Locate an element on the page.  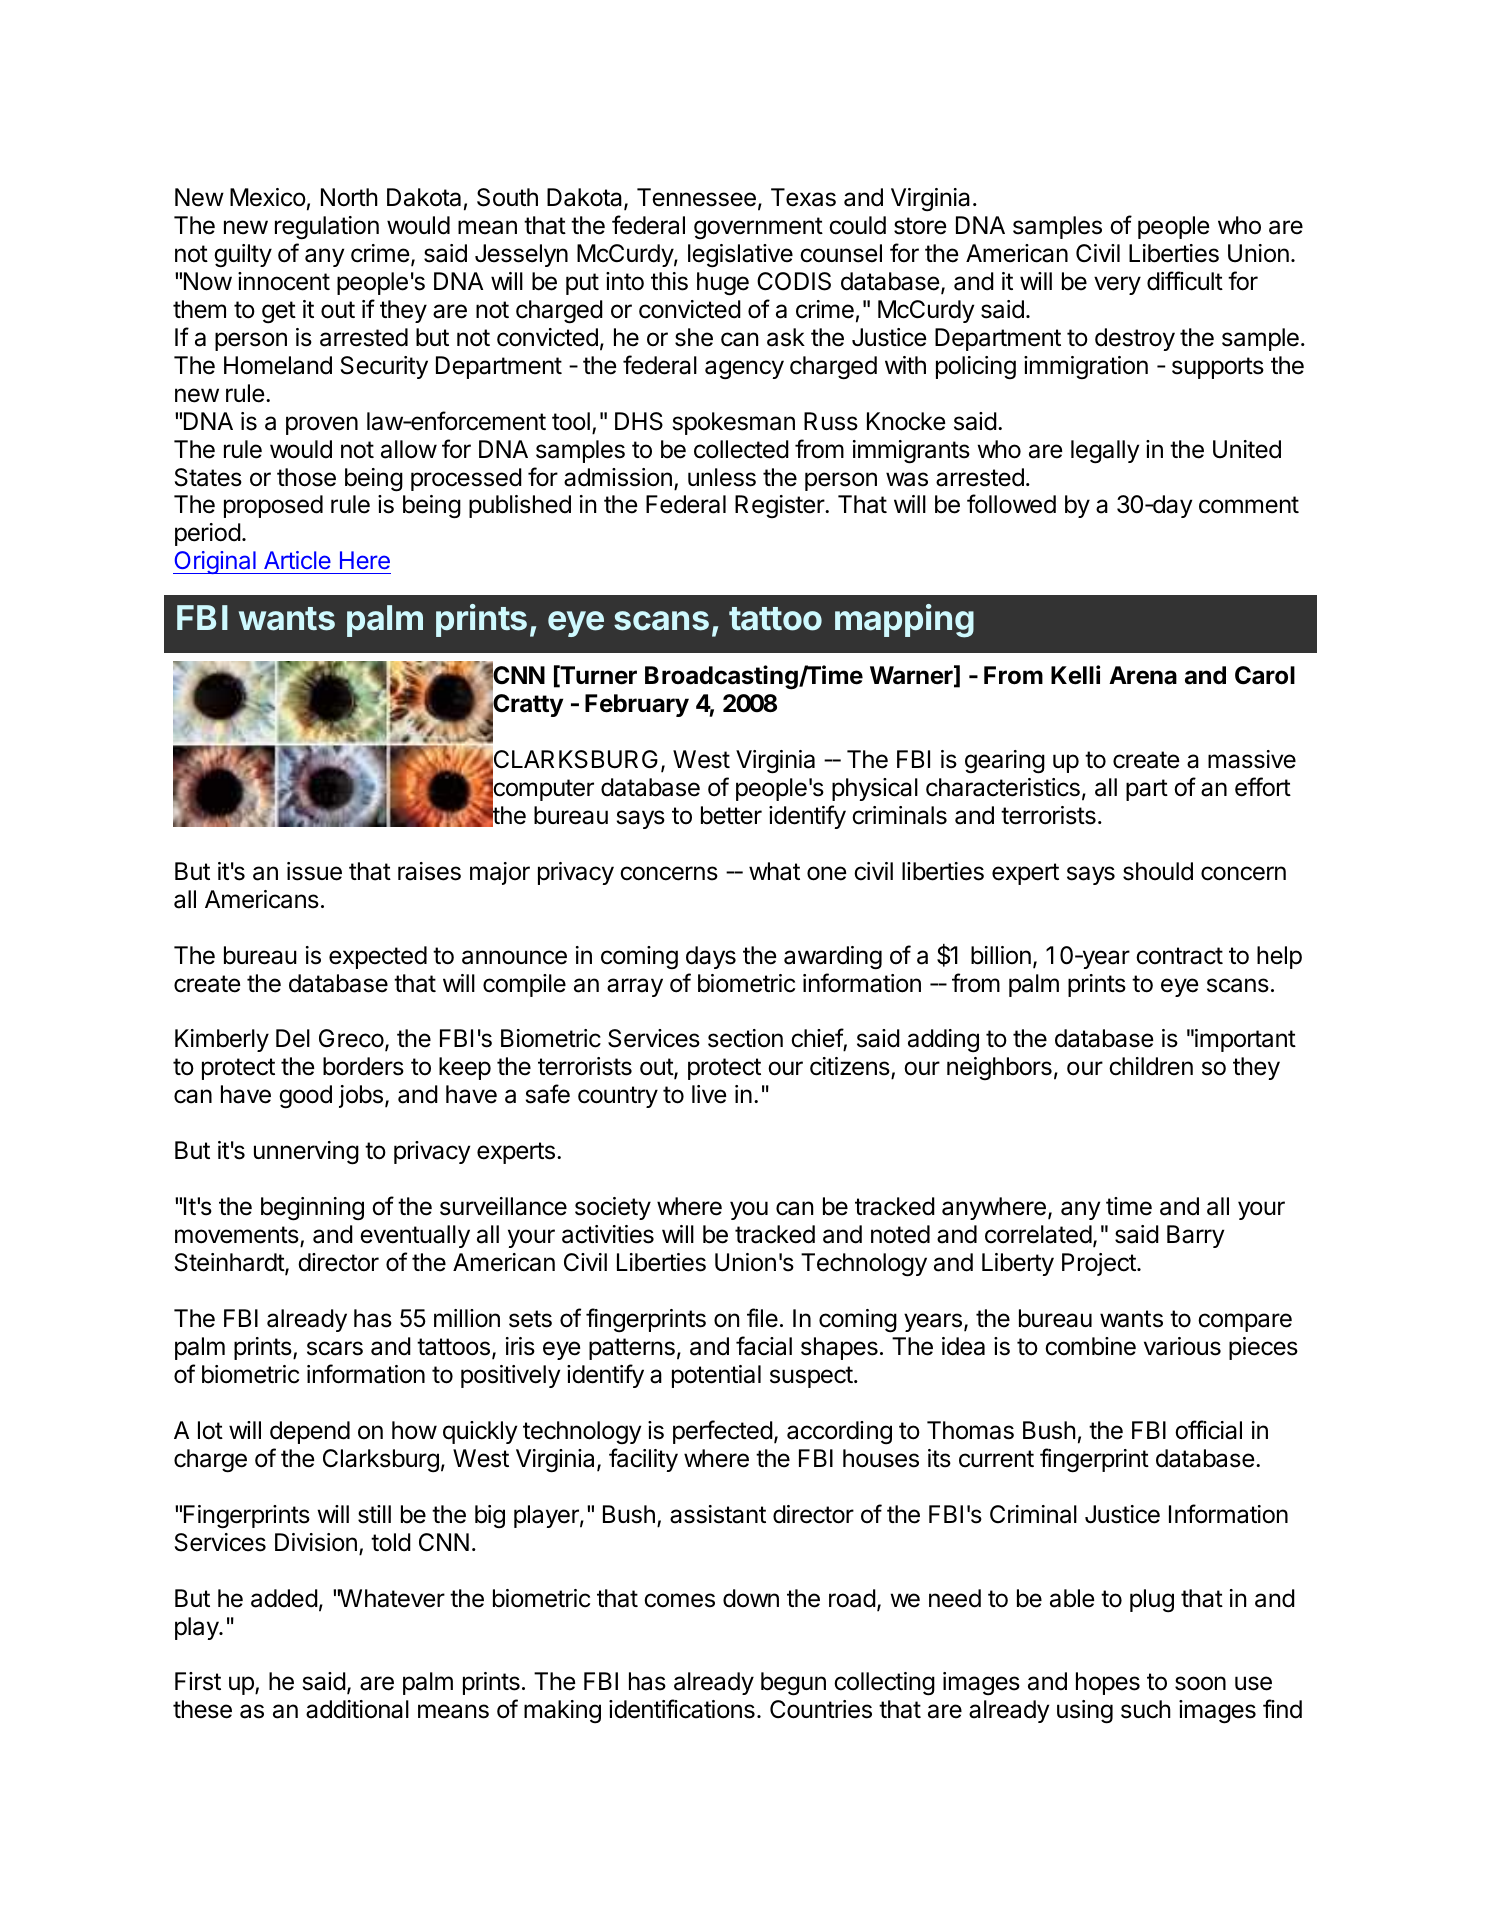
additional is located at coordinates (357, 1709).
